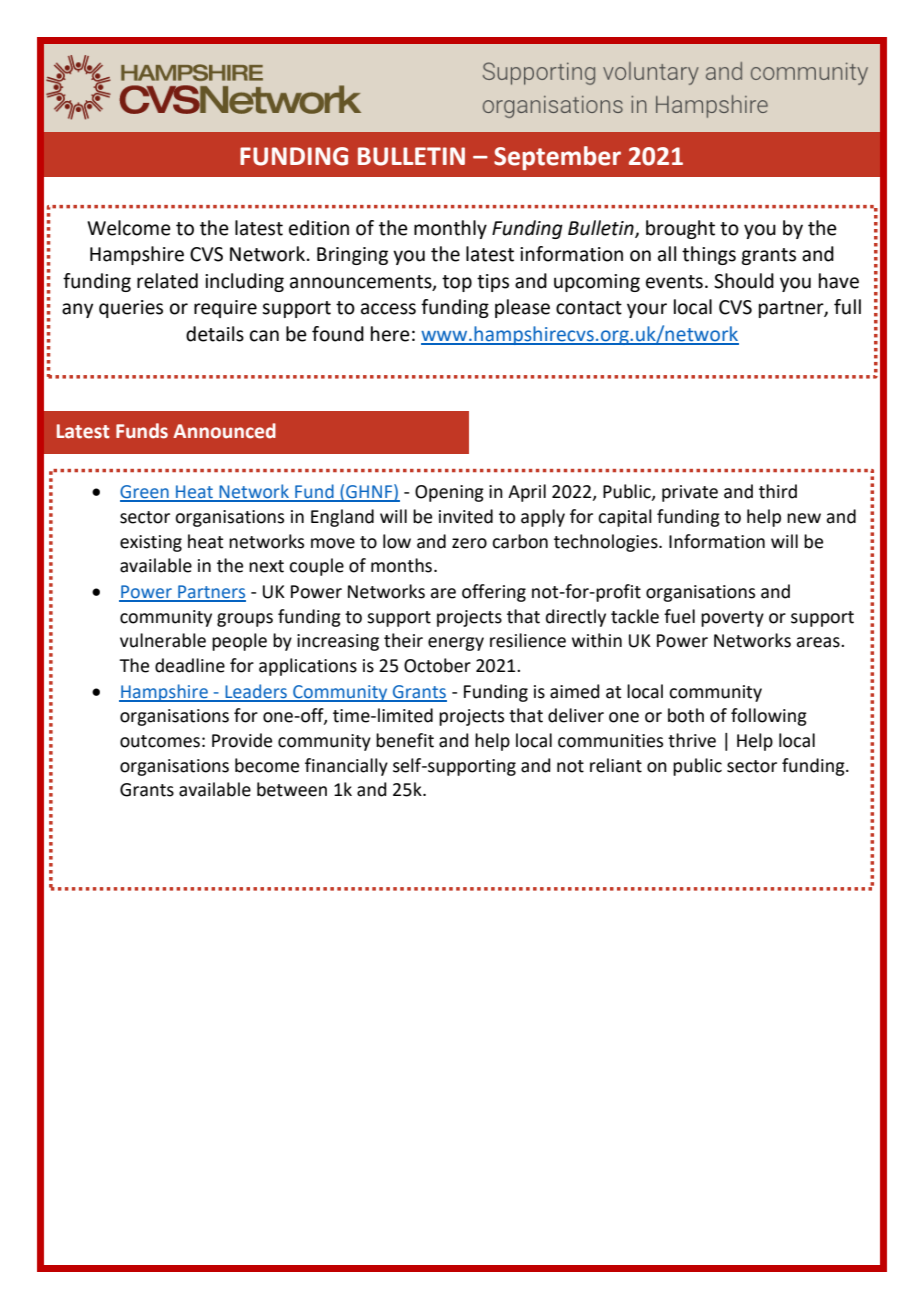  What do you see at coordinates (129, 228) in the screenshot?
I see `Welcome` at bounding box center [129, 228].
